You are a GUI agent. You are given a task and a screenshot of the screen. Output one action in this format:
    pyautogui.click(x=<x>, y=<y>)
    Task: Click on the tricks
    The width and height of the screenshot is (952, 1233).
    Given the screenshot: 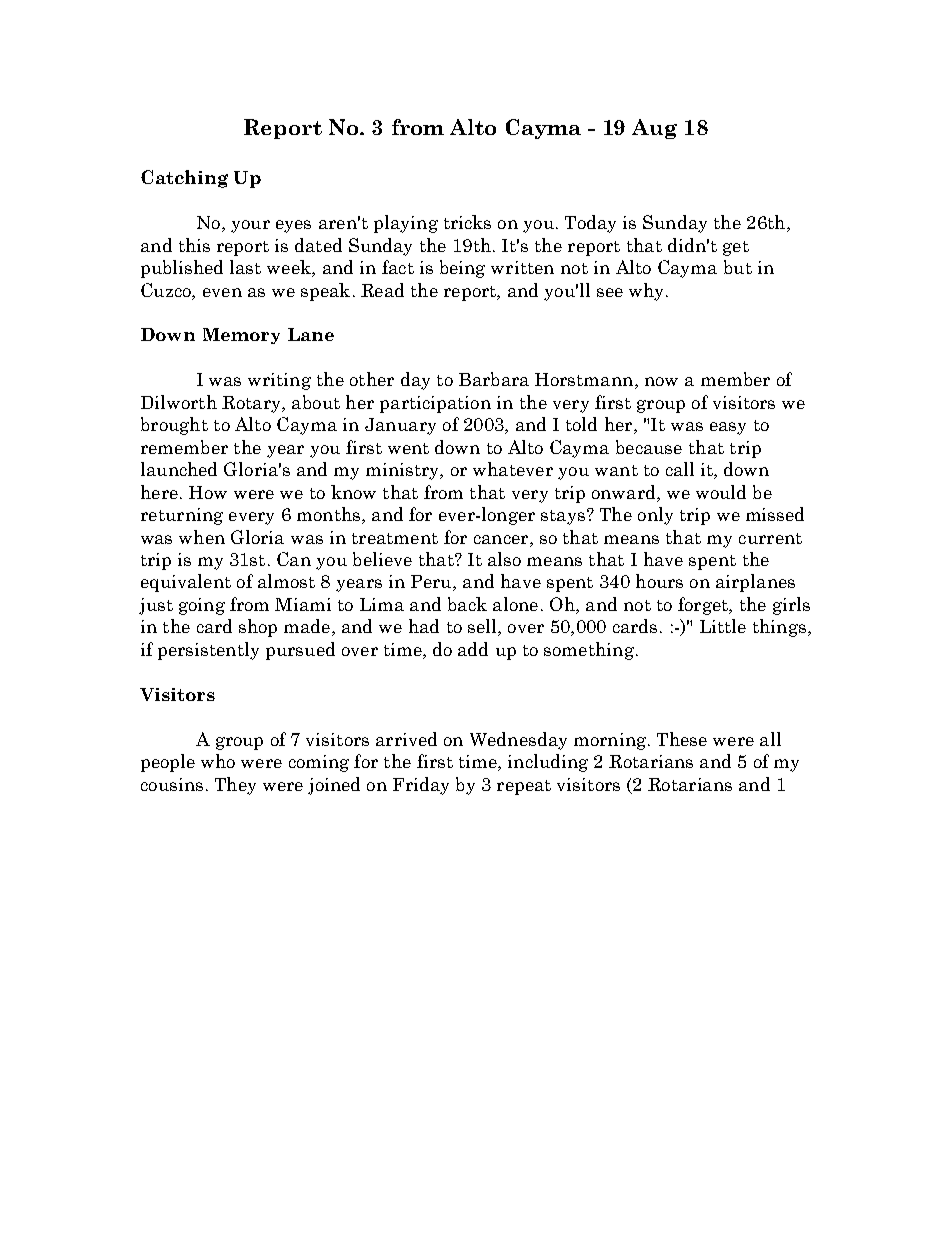 What is the action you would take?
    pyautogui.click(x=467, y=222)
